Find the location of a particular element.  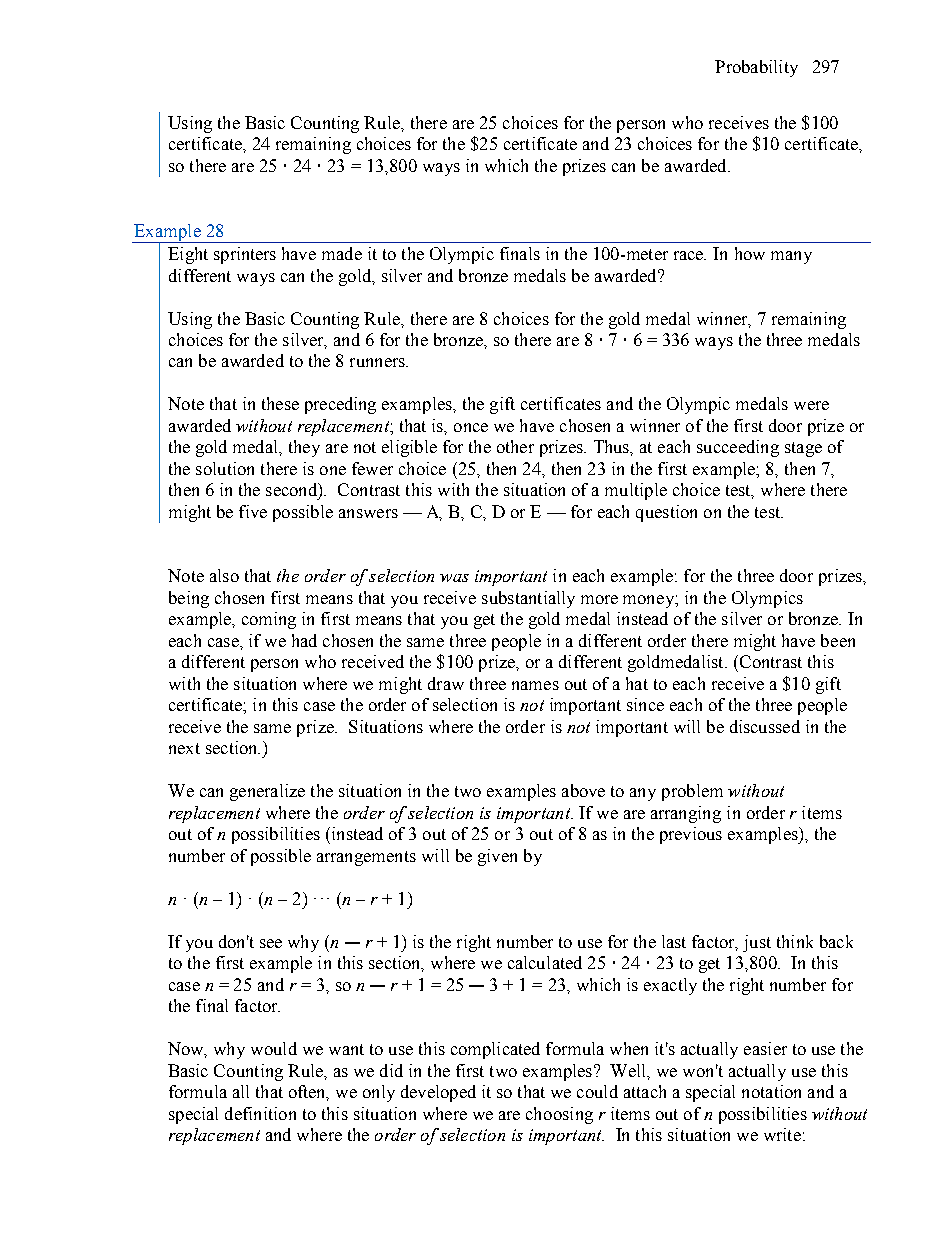

been is located at coordinates (838, 640).
